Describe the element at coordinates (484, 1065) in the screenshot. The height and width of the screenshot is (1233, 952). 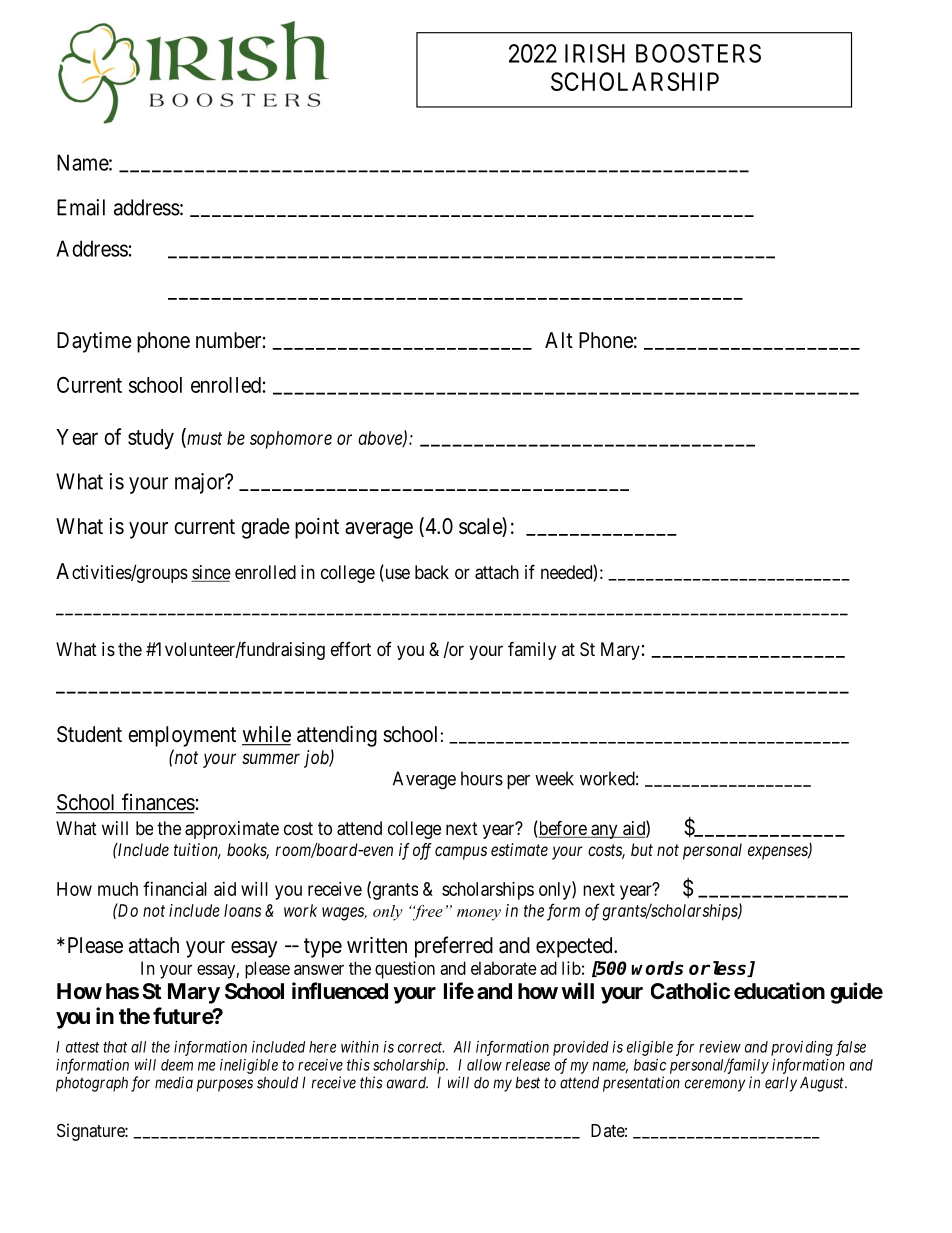
I see `allow` at that location.
